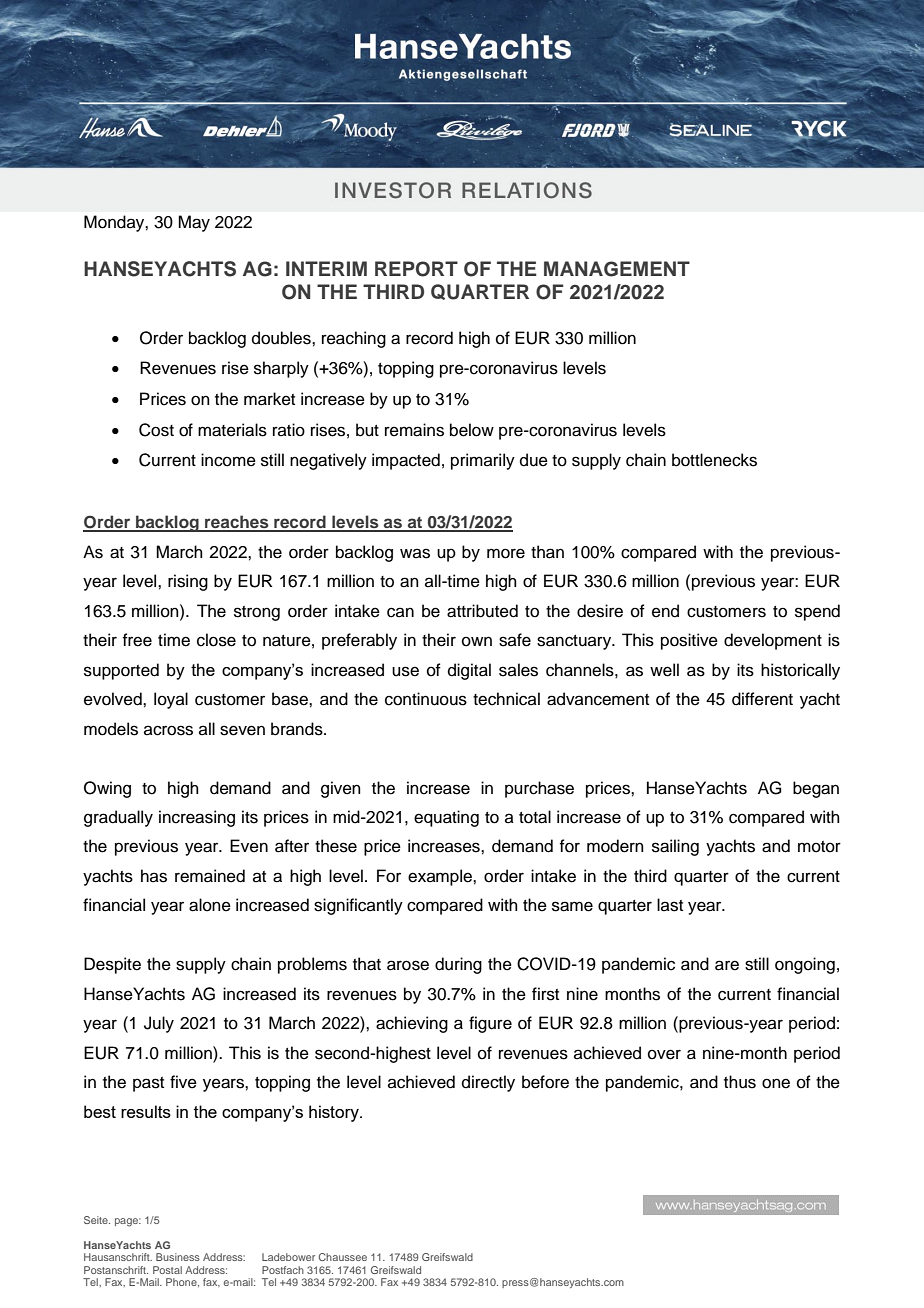 The image size is (924, 1308). I want to click on Business, so click(178, 1257).
